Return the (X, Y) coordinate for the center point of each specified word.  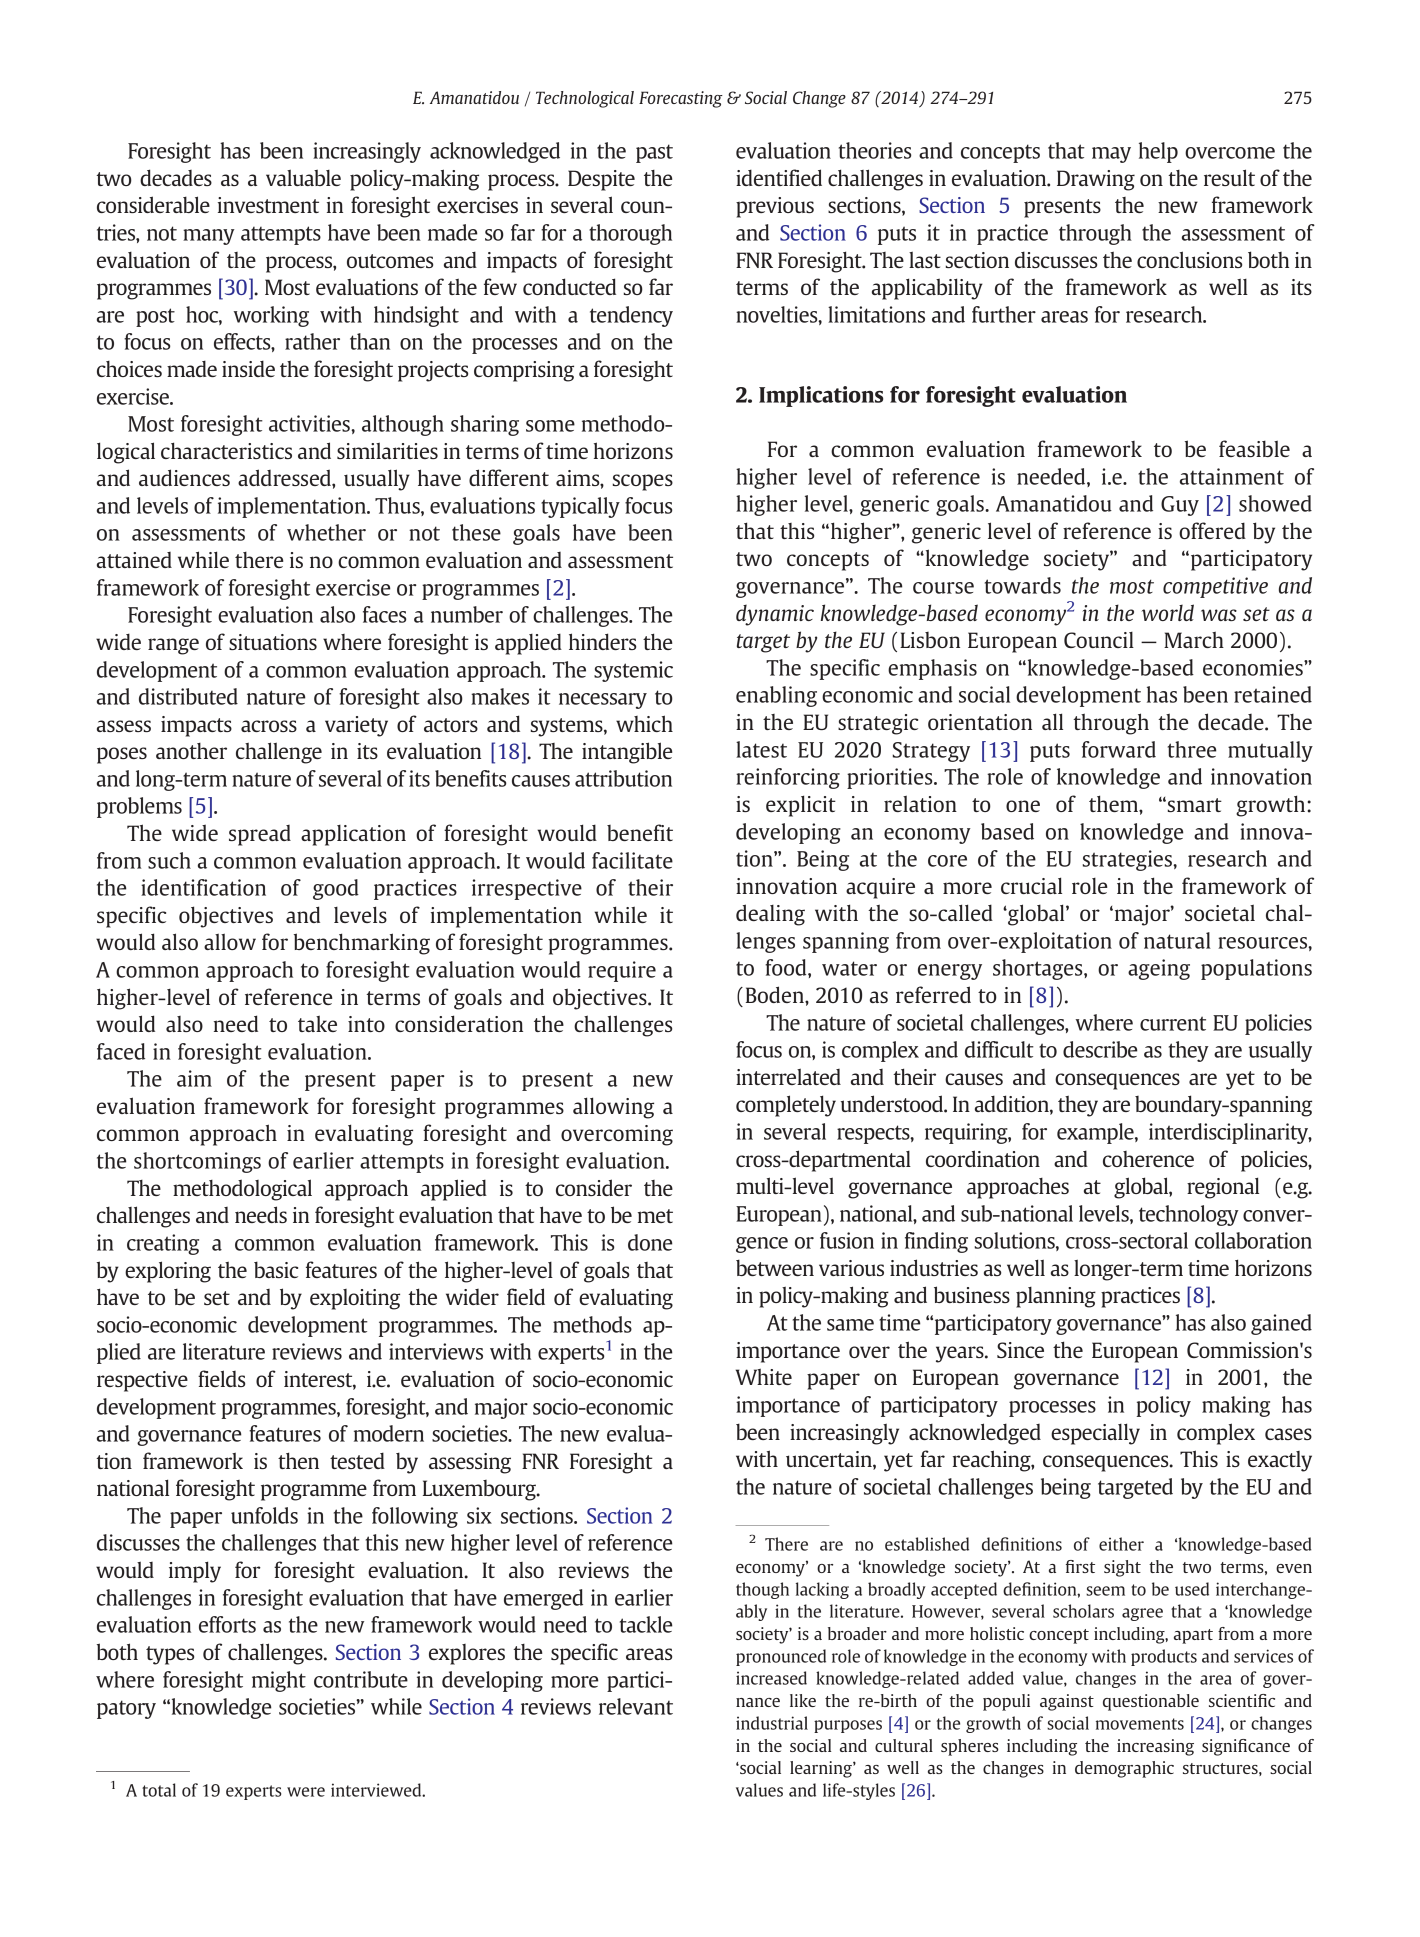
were (306, 1792)
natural (1177, 940)
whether (326, 532)
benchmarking (362, 944)
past (654, 153)
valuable (303, 177)
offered (1212, 530)
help (1158, 152)
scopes (643, 482)
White (764, 1376)
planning (1056, 1297)
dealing (770, 915)
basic (276, 1269)
